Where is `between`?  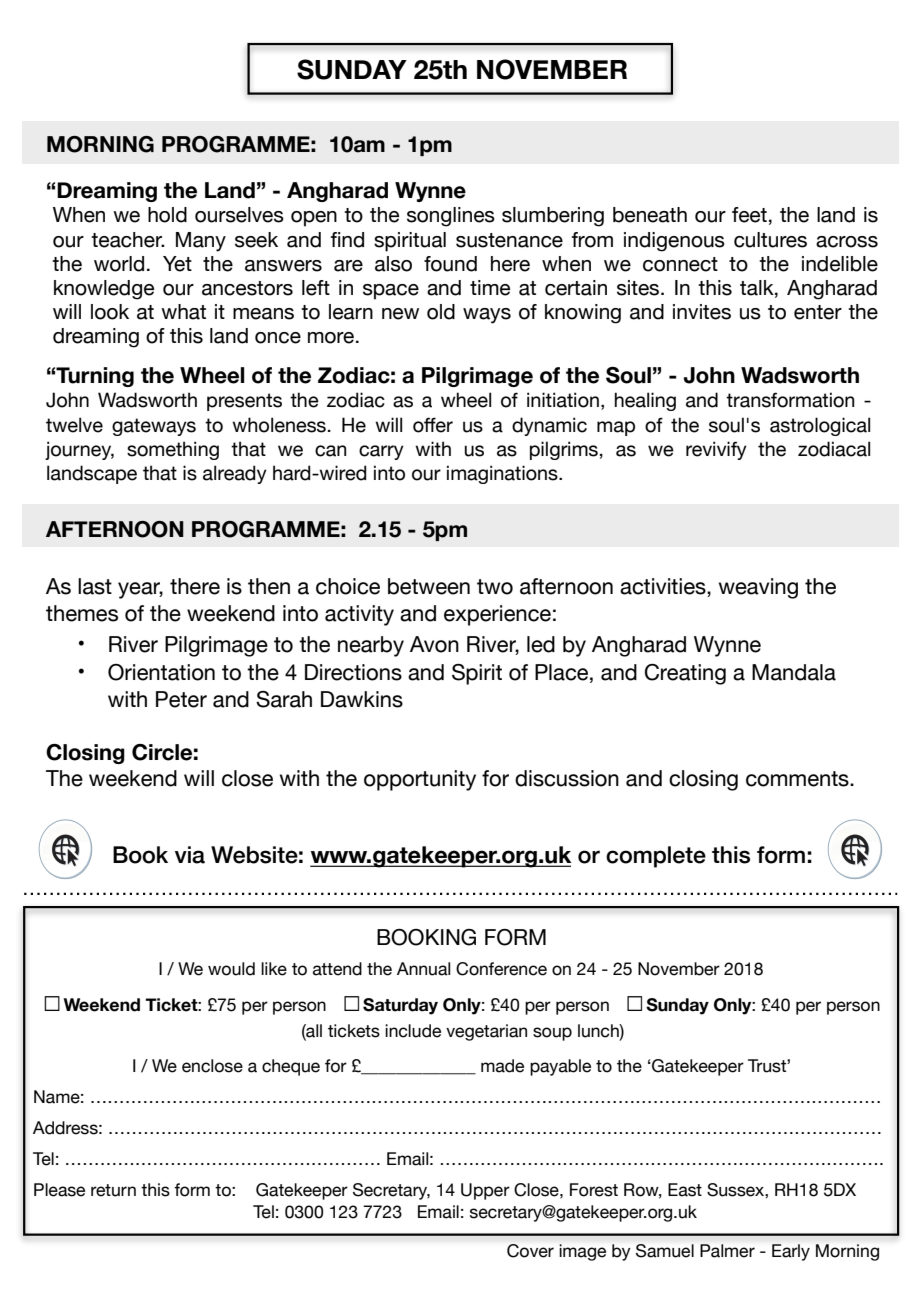
between is located at coordinates (429, 586).
